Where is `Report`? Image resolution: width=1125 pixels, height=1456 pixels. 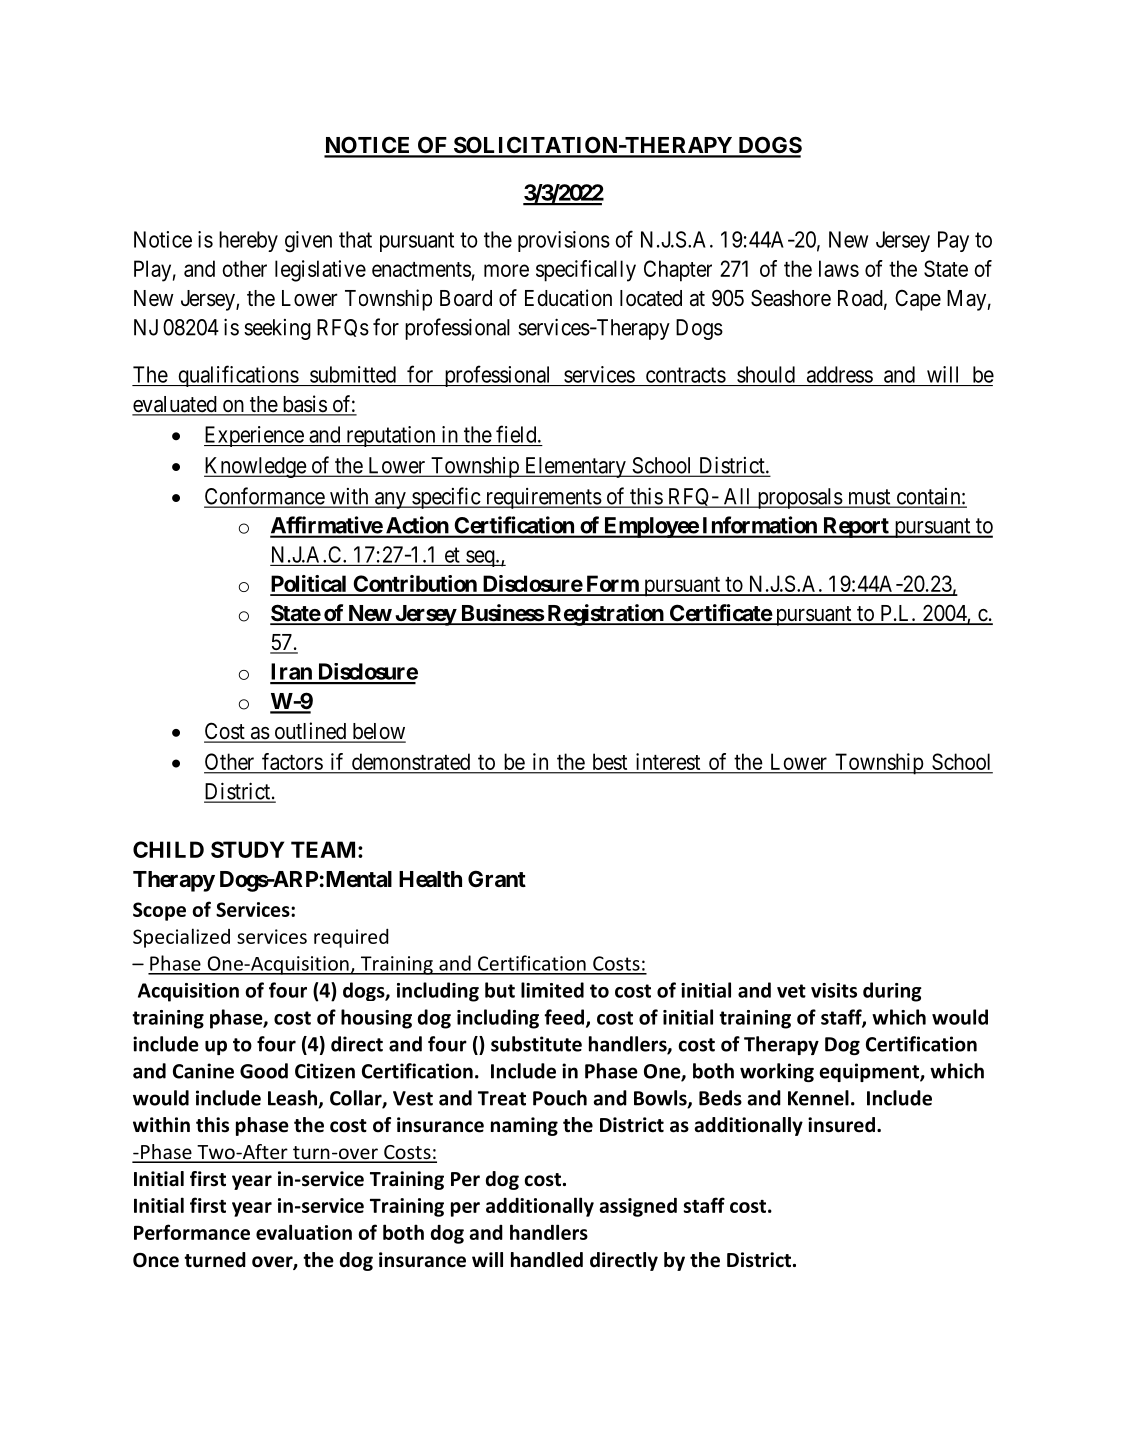
Report is located at coordinates (856, 527).
